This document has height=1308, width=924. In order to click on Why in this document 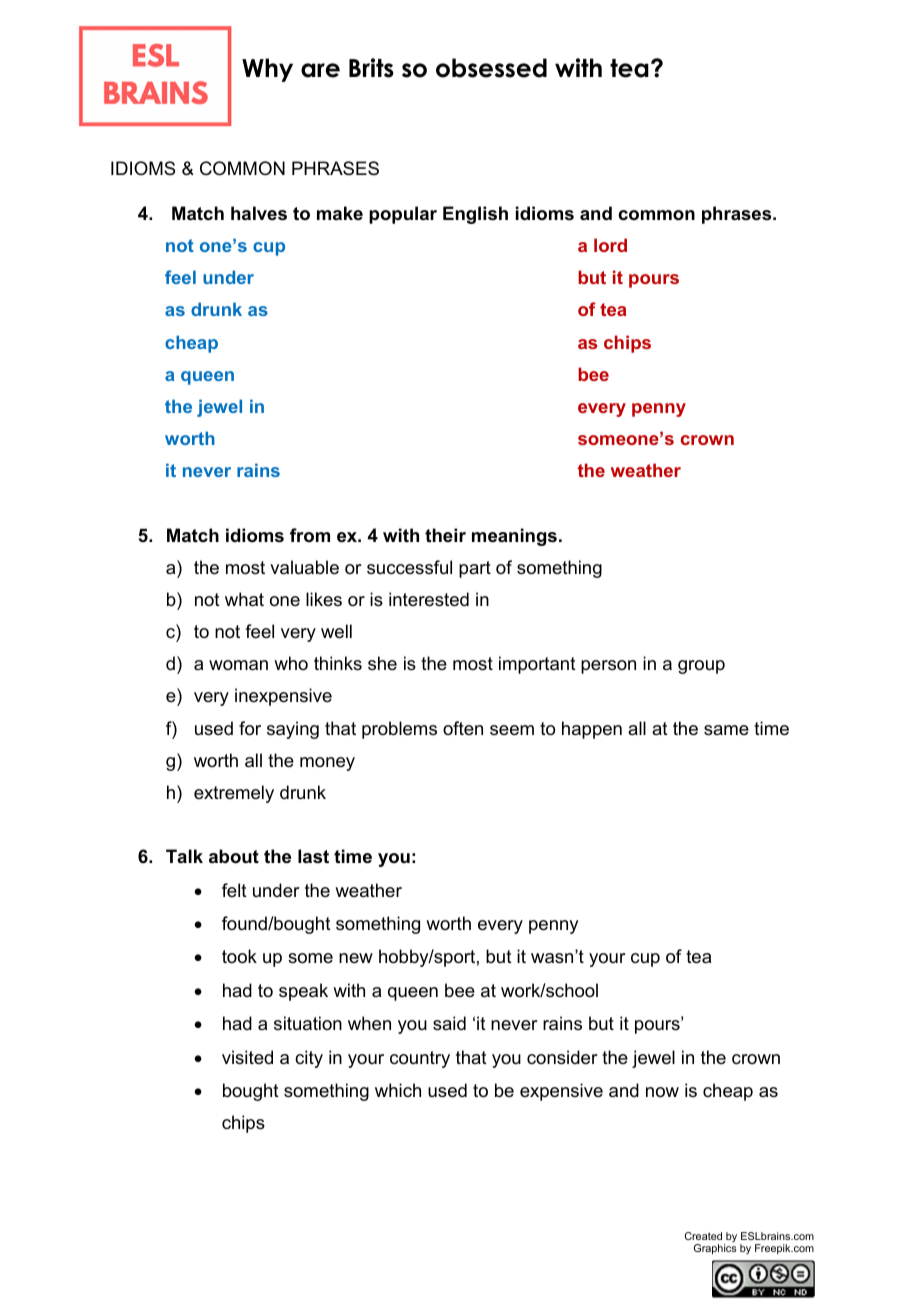, I will do `click(267, 70)`.
